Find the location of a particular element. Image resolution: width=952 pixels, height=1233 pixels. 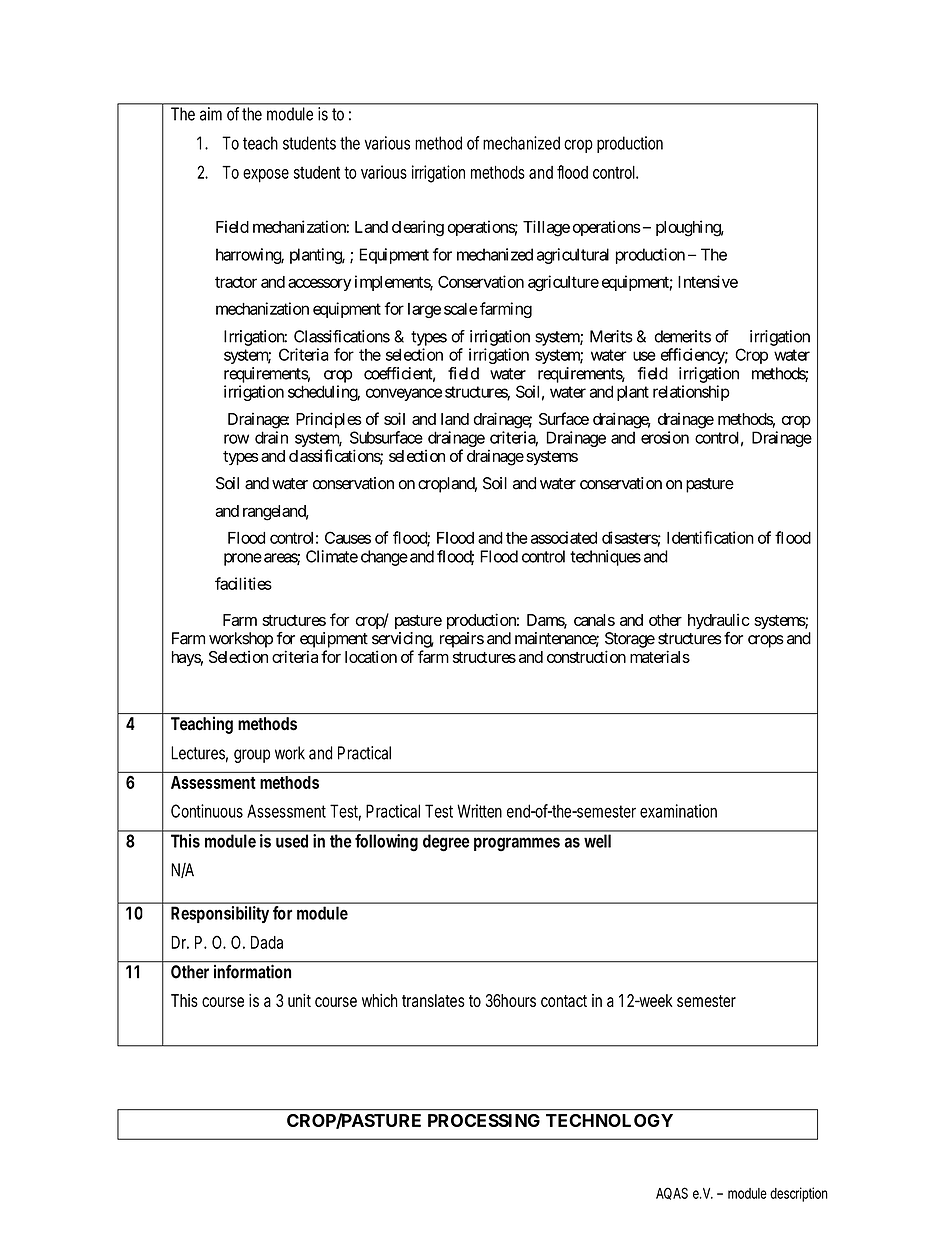

associated is located at coordinates (564, 537).
